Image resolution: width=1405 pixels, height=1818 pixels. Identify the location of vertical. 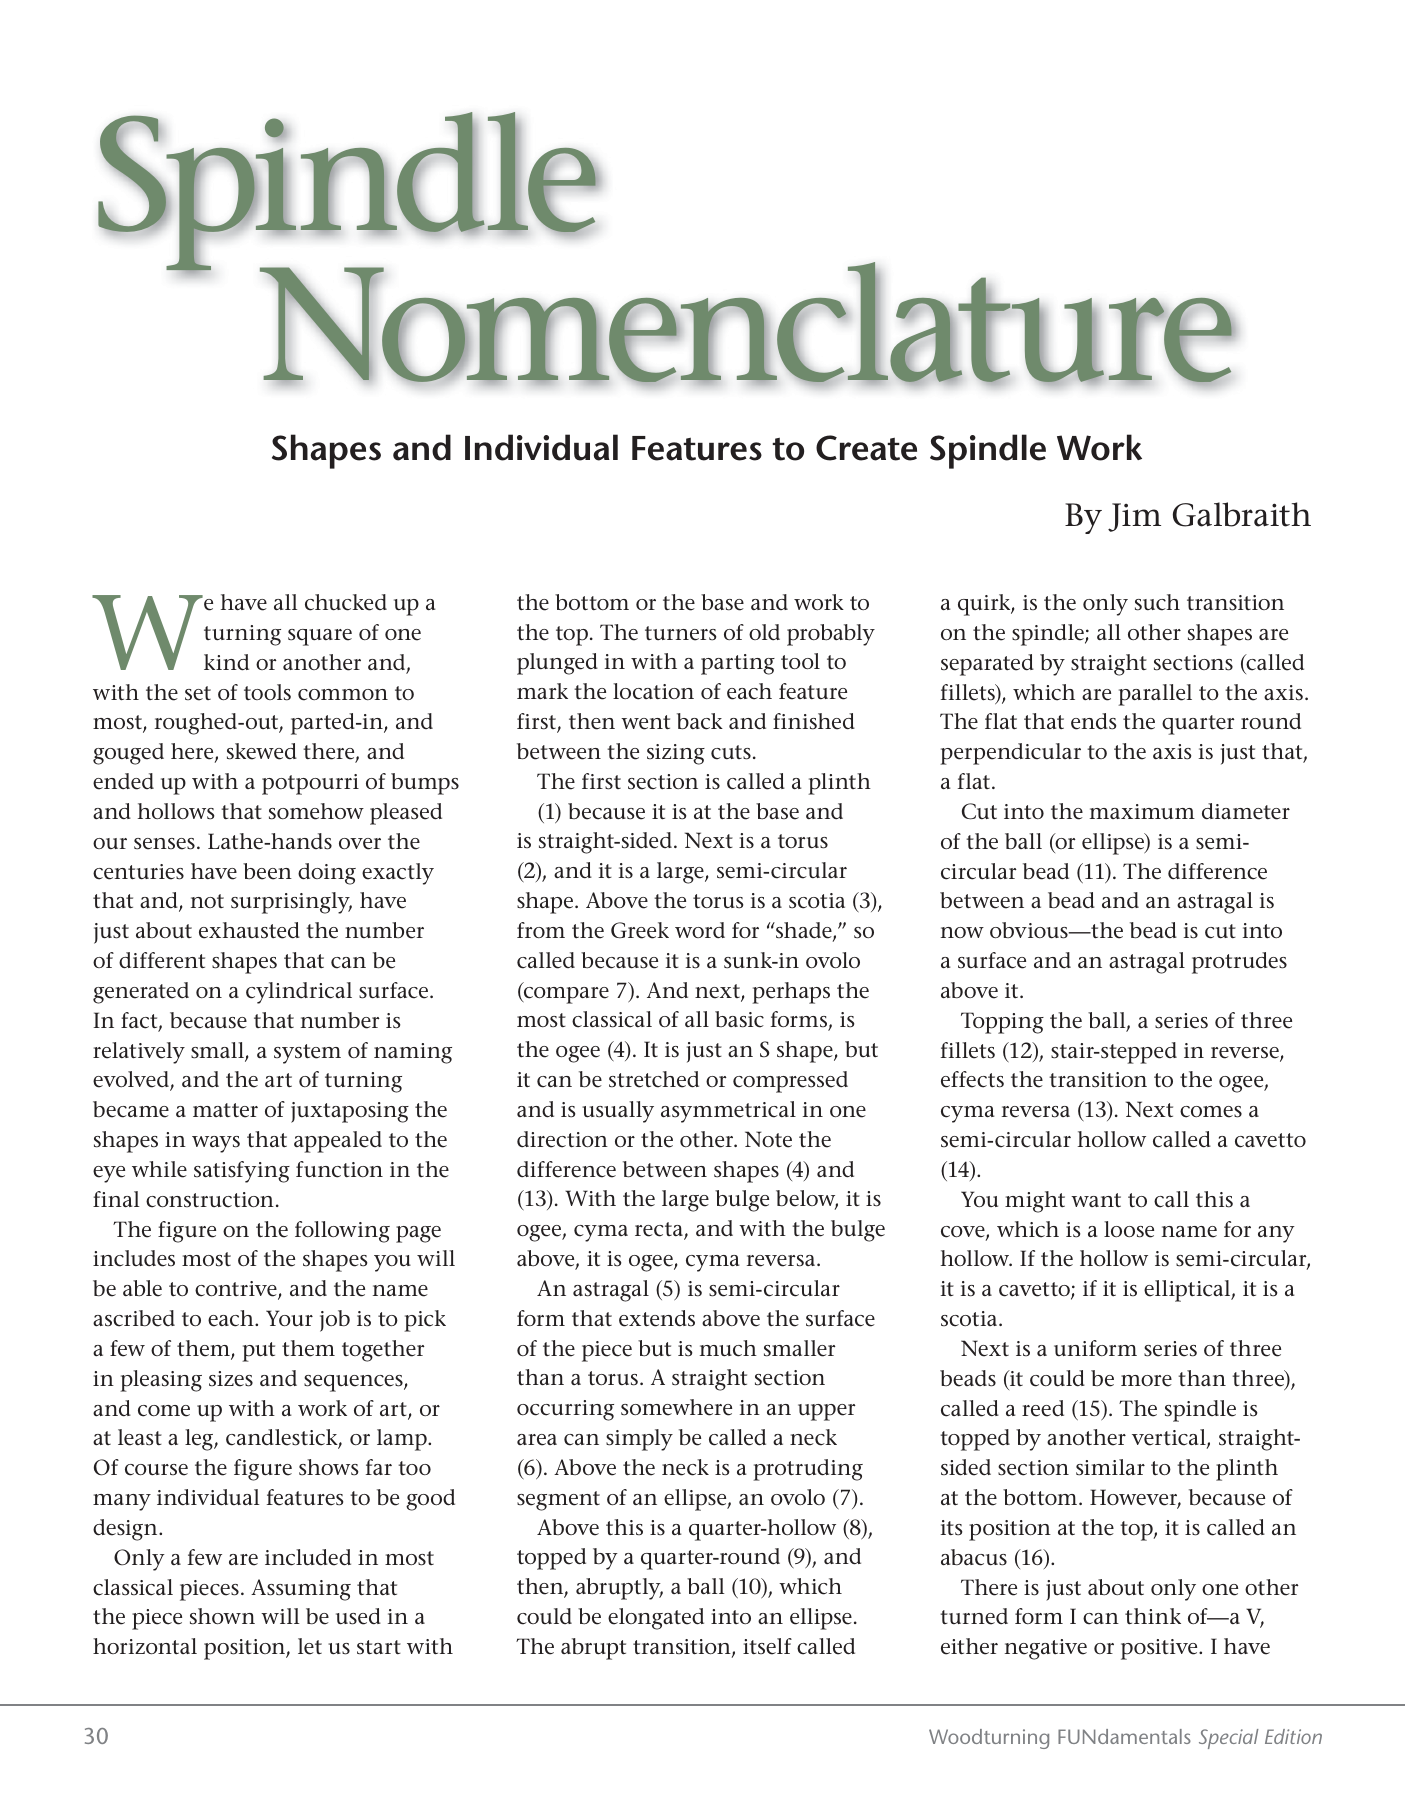
(1170, 1439).
